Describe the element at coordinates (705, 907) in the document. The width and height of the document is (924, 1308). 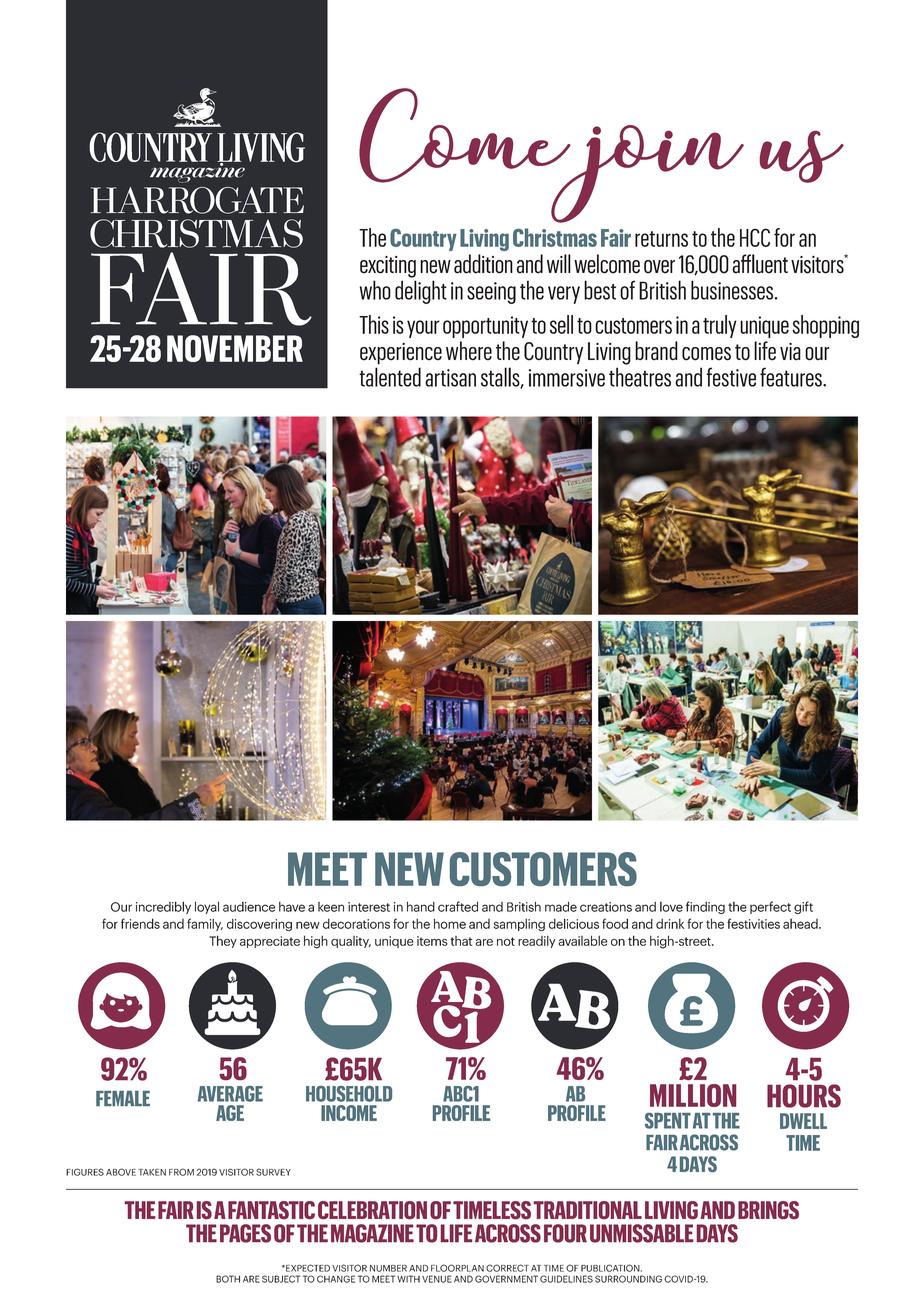
I see `finding` at that location.
